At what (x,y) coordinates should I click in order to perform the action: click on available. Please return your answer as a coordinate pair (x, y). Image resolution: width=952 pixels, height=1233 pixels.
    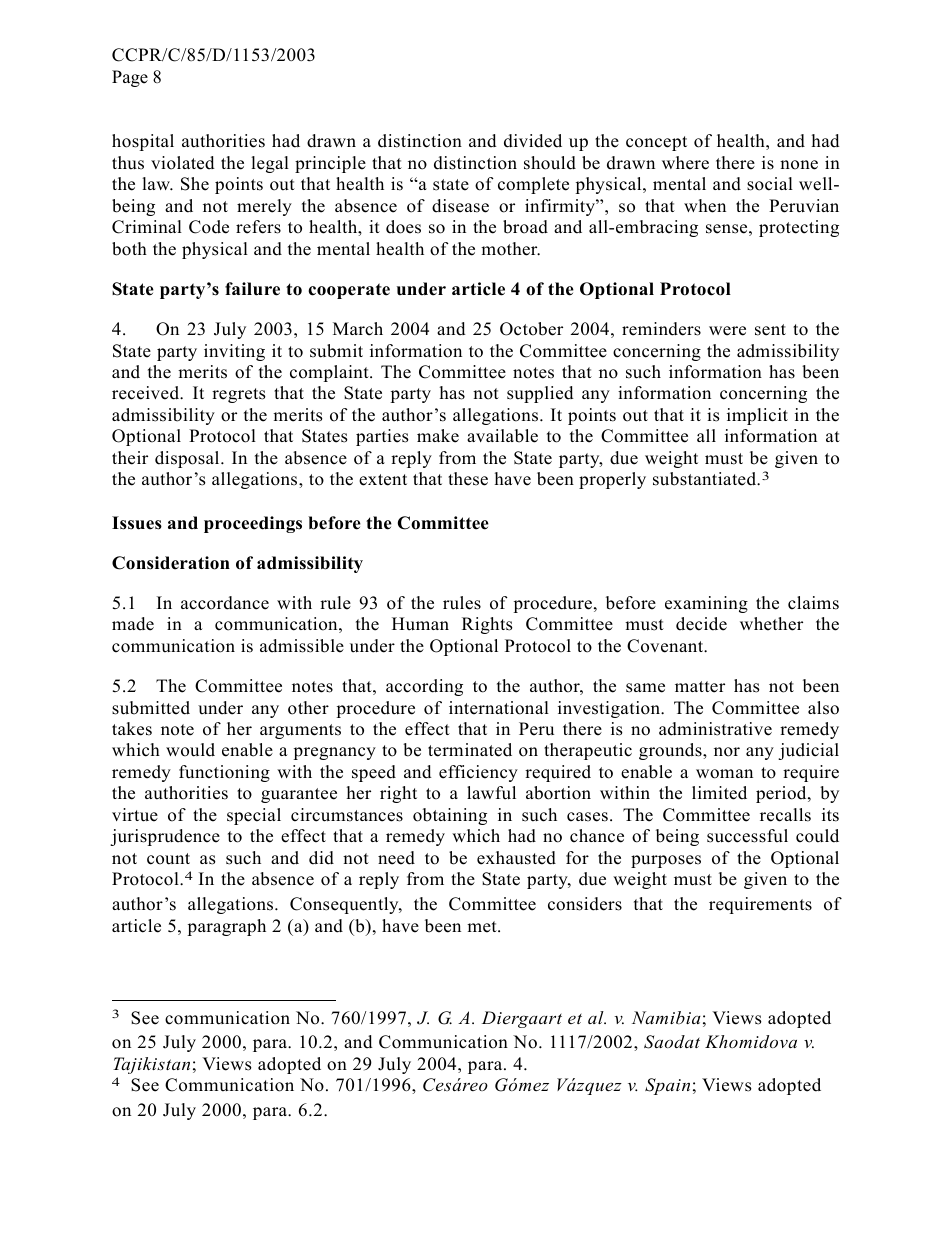
    Looking at the image, I should click on (502, 436).
